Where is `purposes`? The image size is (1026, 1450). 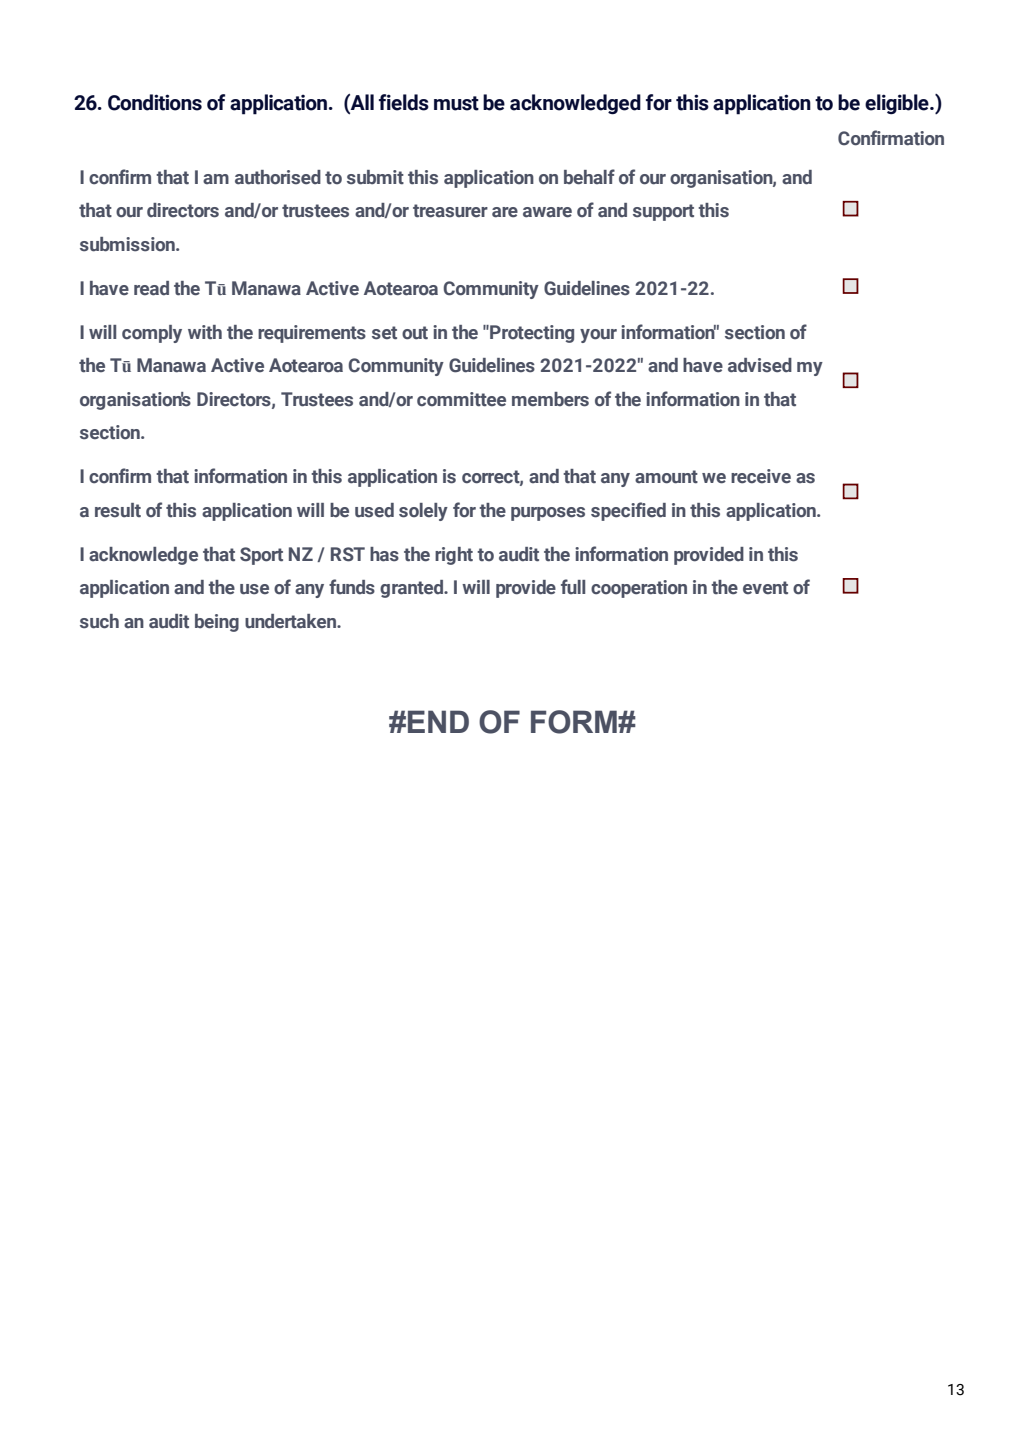
purposes is located at coordinates (548, 514).
